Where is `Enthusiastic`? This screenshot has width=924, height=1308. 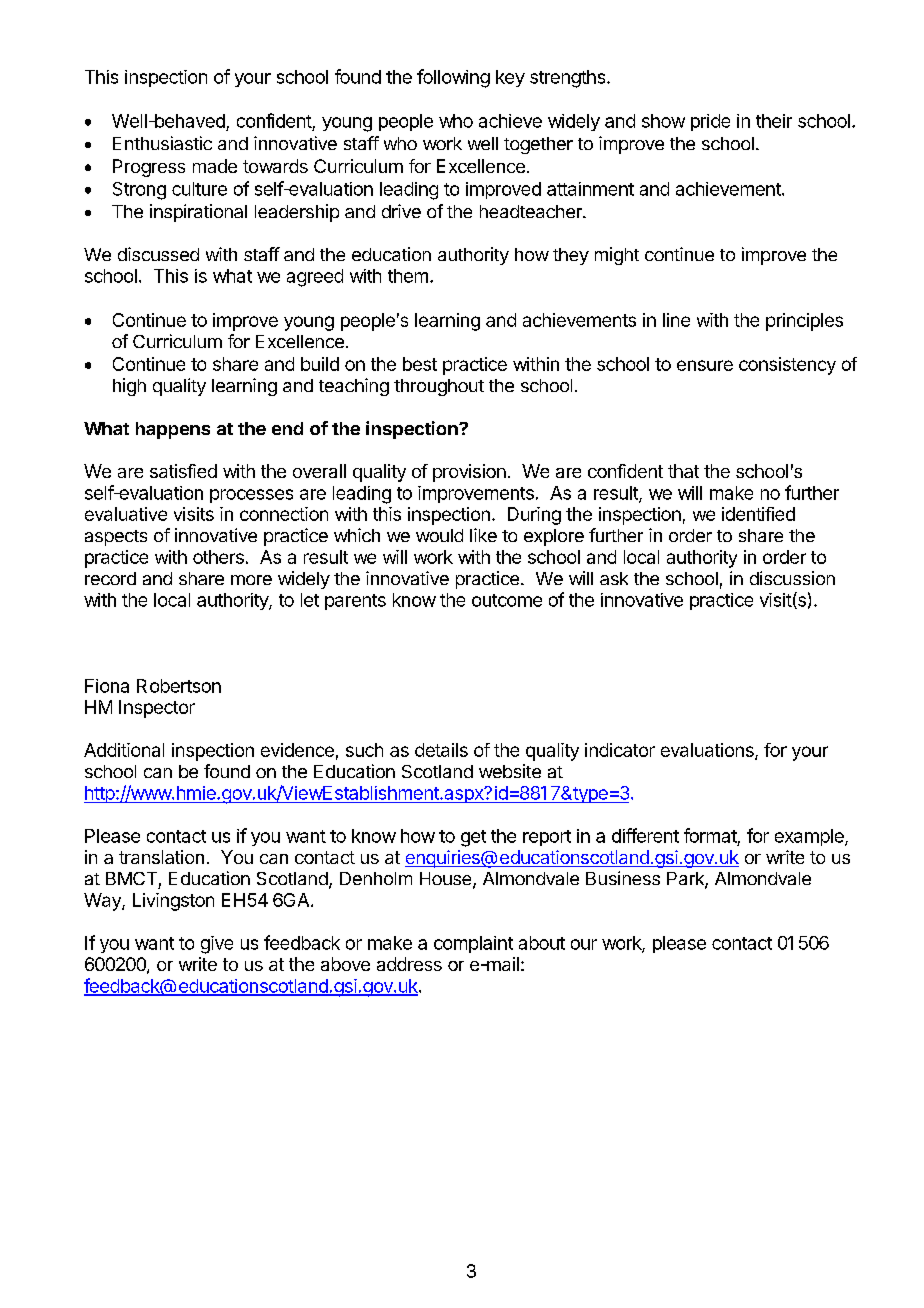
Enthusiastic is located at coordinates (162, 143).
